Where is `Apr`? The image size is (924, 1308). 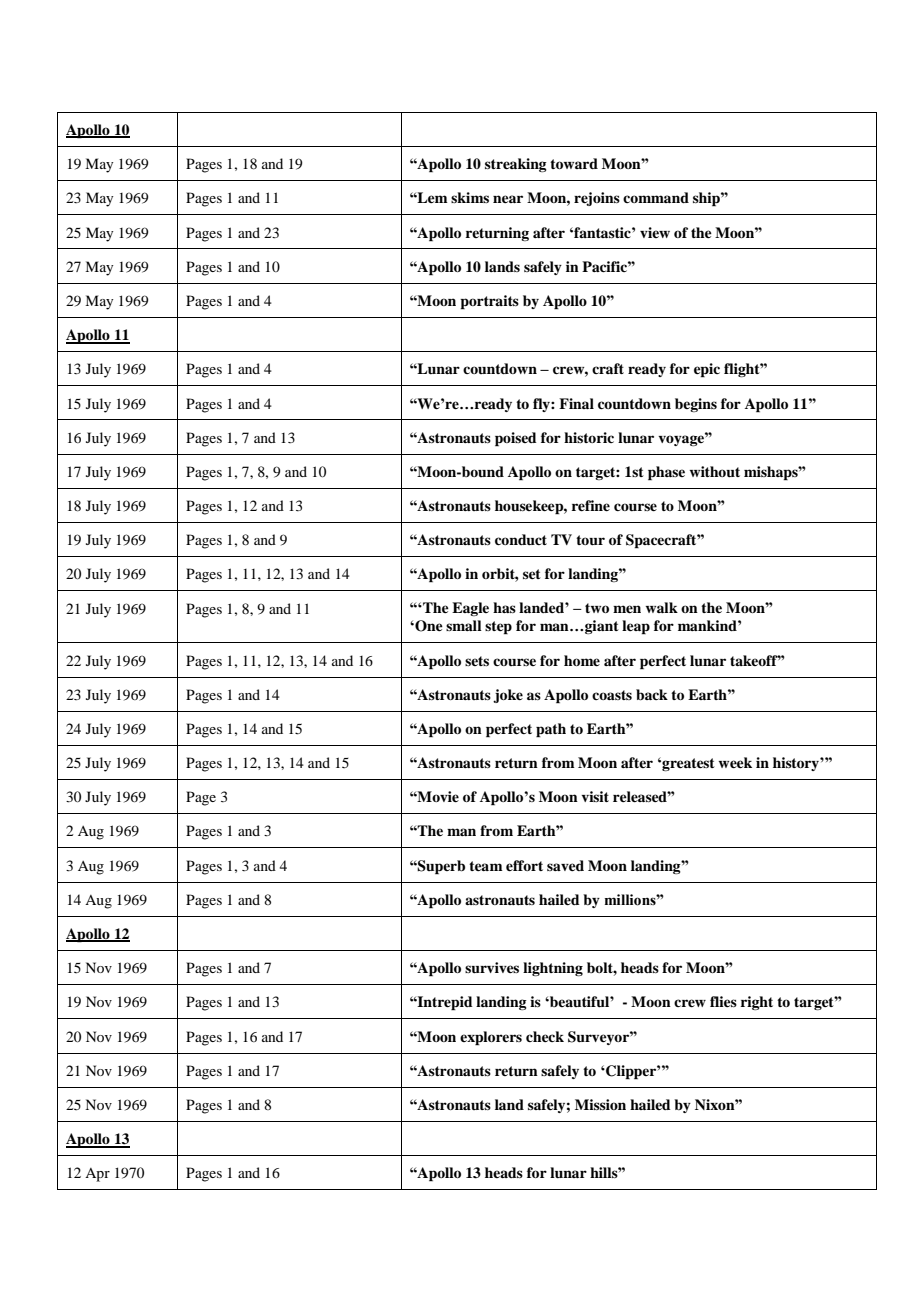 Apr is located at coordinates (97, 1175).
